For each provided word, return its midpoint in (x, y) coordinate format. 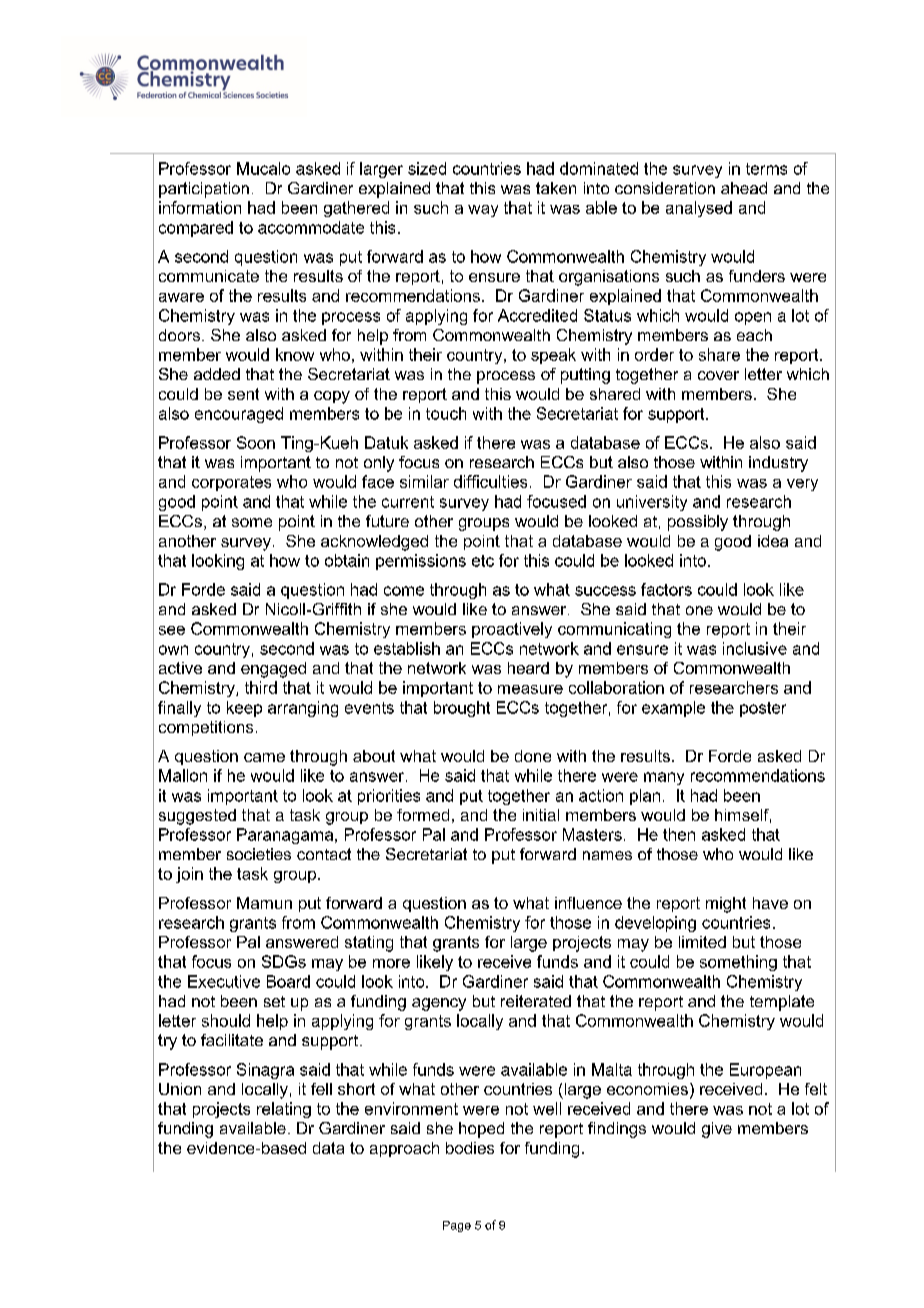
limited (702, 942)
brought (462, 709)
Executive (224, 981)
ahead (744, 188)
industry (778, 464)
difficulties (490, 481)
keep (244, 709)
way (483, 211)
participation (204, 190)
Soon (256, 442)
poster (763, 709)
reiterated (536, 1001)
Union (180, 1089)
